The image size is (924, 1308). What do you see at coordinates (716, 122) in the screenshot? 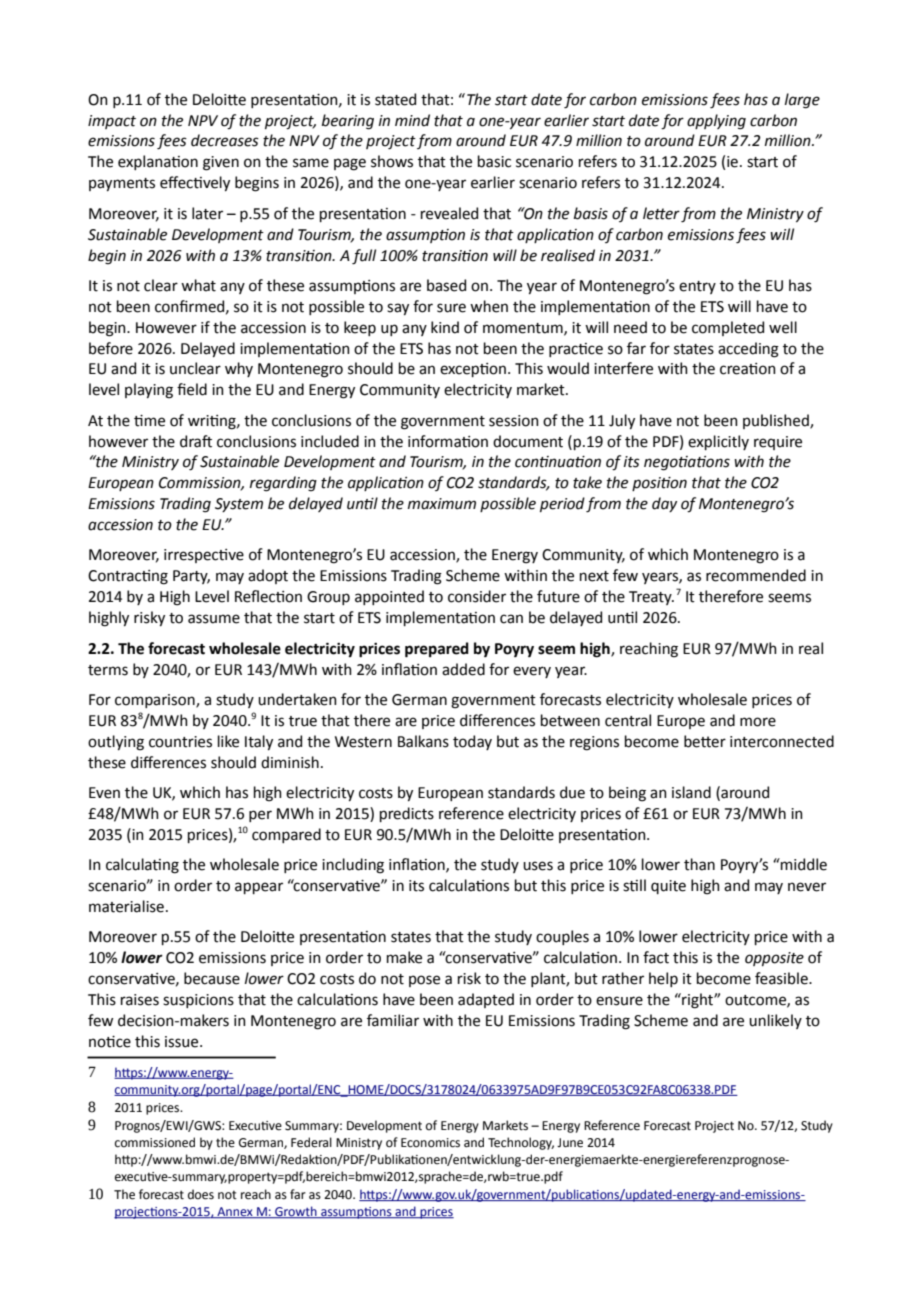
I see `applying` at bounding box center [716, 122].
